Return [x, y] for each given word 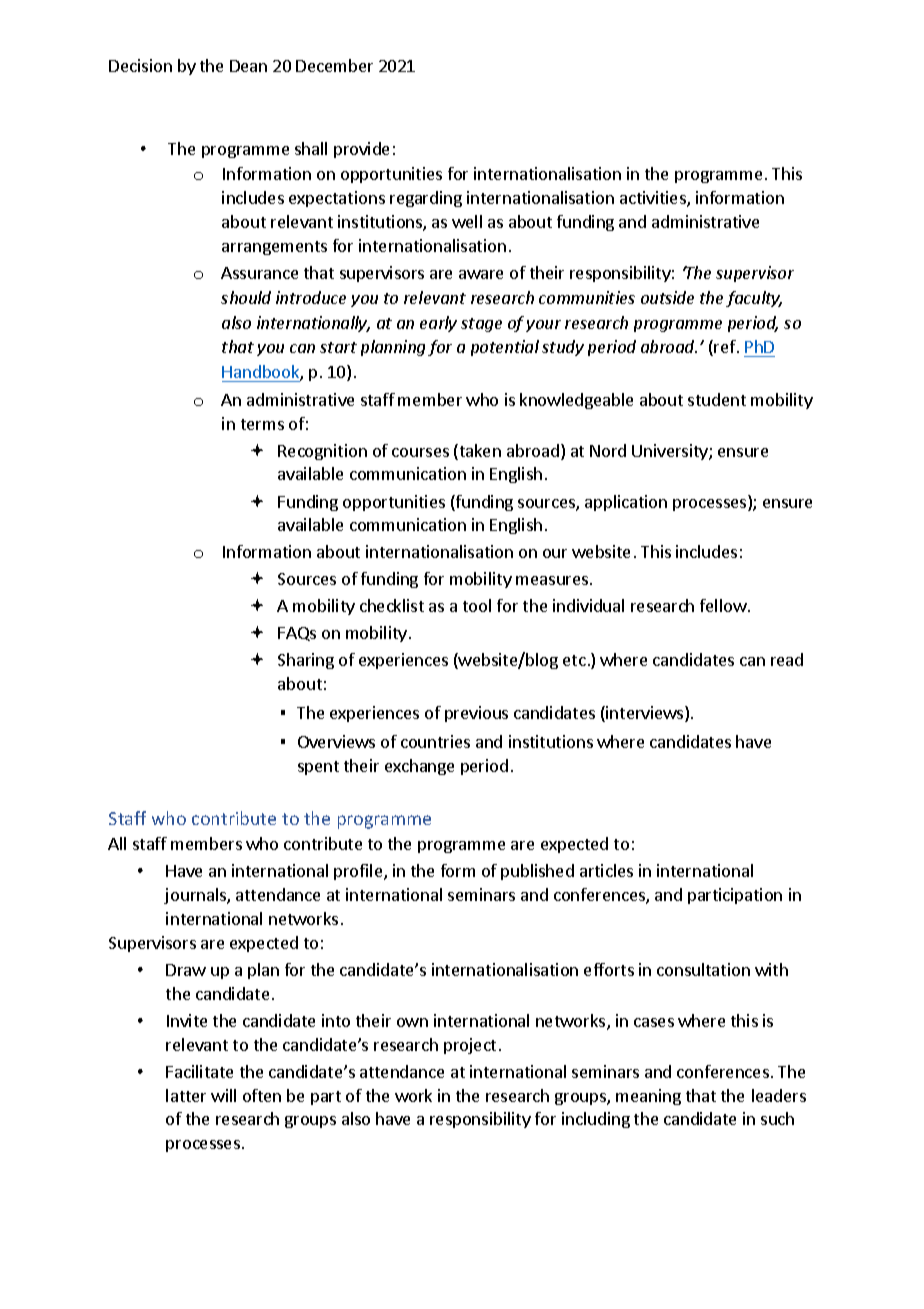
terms [262, 424]
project [470, 1046]
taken [479, 452]
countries [435, 741]
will [223, 1095]
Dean [248, 66]
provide [361, 150]
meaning [648, 1097]
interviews [646, 714]
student [717, 399]
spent [318, 768]
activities [654, 199]
